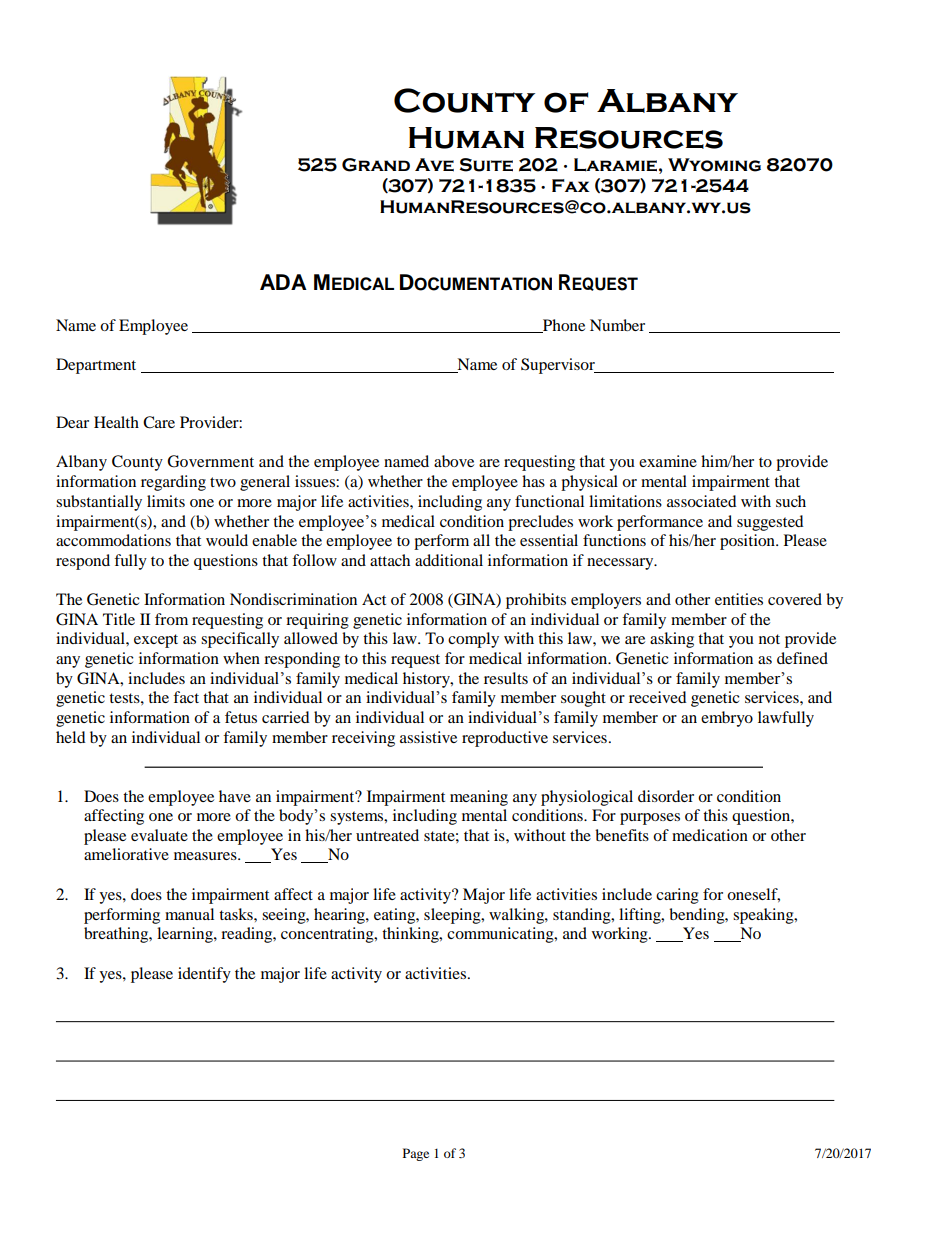 The width and height of the document is (952, 1233). What do you see at coordinates (283, 282) in the document?
I see `ADA` at bounding box center [283, 282].
